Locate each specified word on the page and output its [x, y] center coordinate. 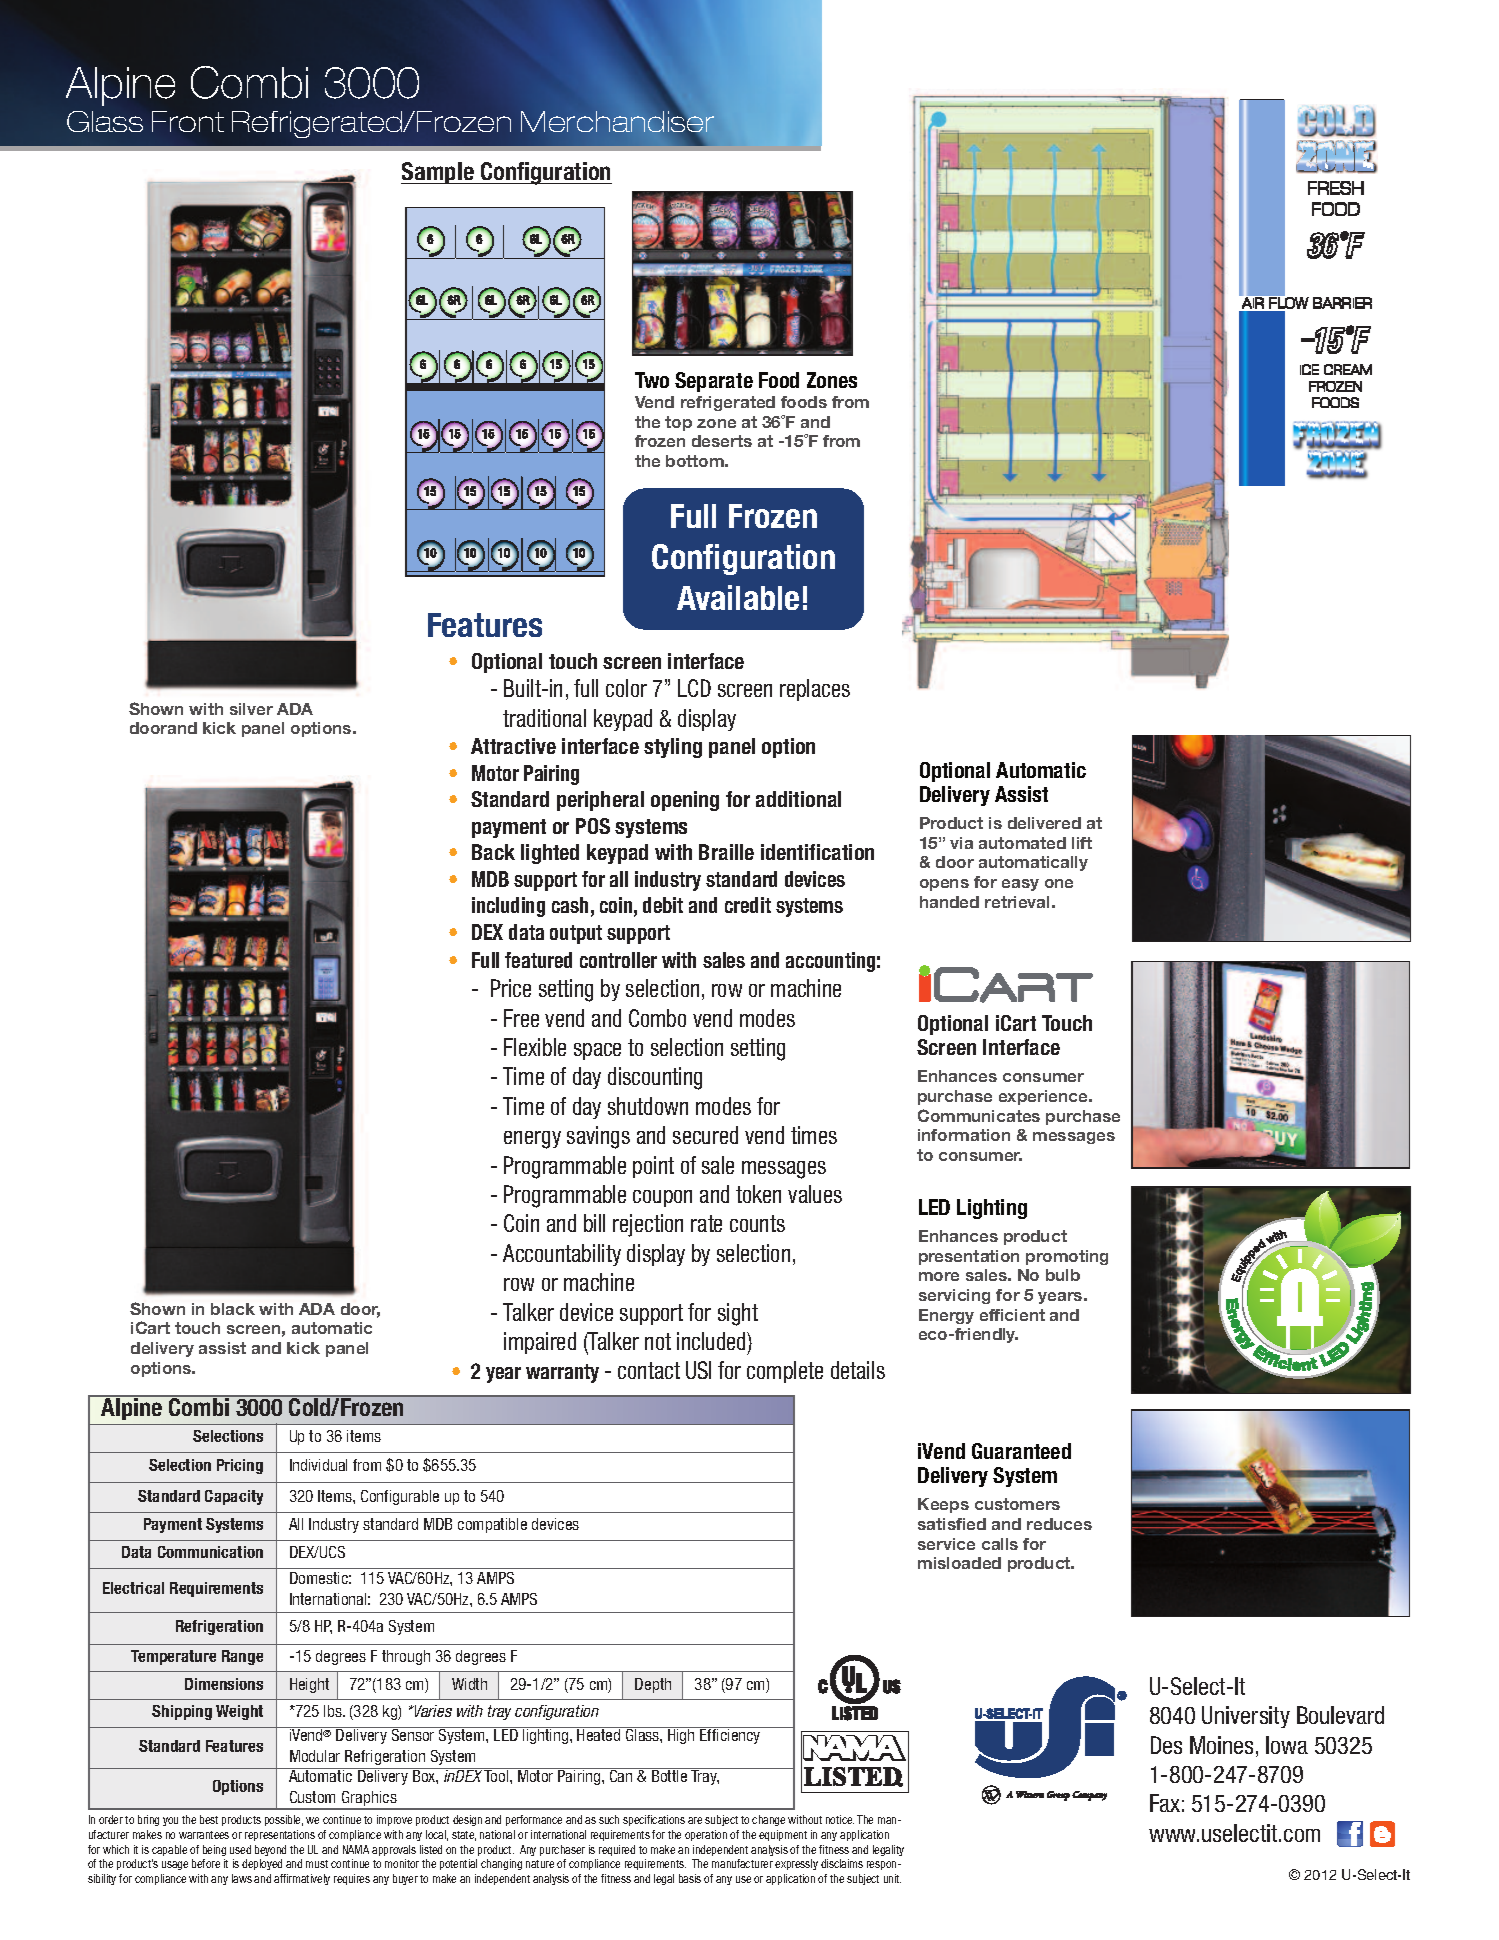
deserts [722, 441]
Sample [438, 173]
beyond [270, 1850]
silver [251, 709]
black [233, 1309]
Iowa [1287, 1745]
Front [188, 121]
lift [1082, 843]
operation [706, 1835]
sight [738, 1314]
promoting [1067, 1257]
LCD [694, 688]
